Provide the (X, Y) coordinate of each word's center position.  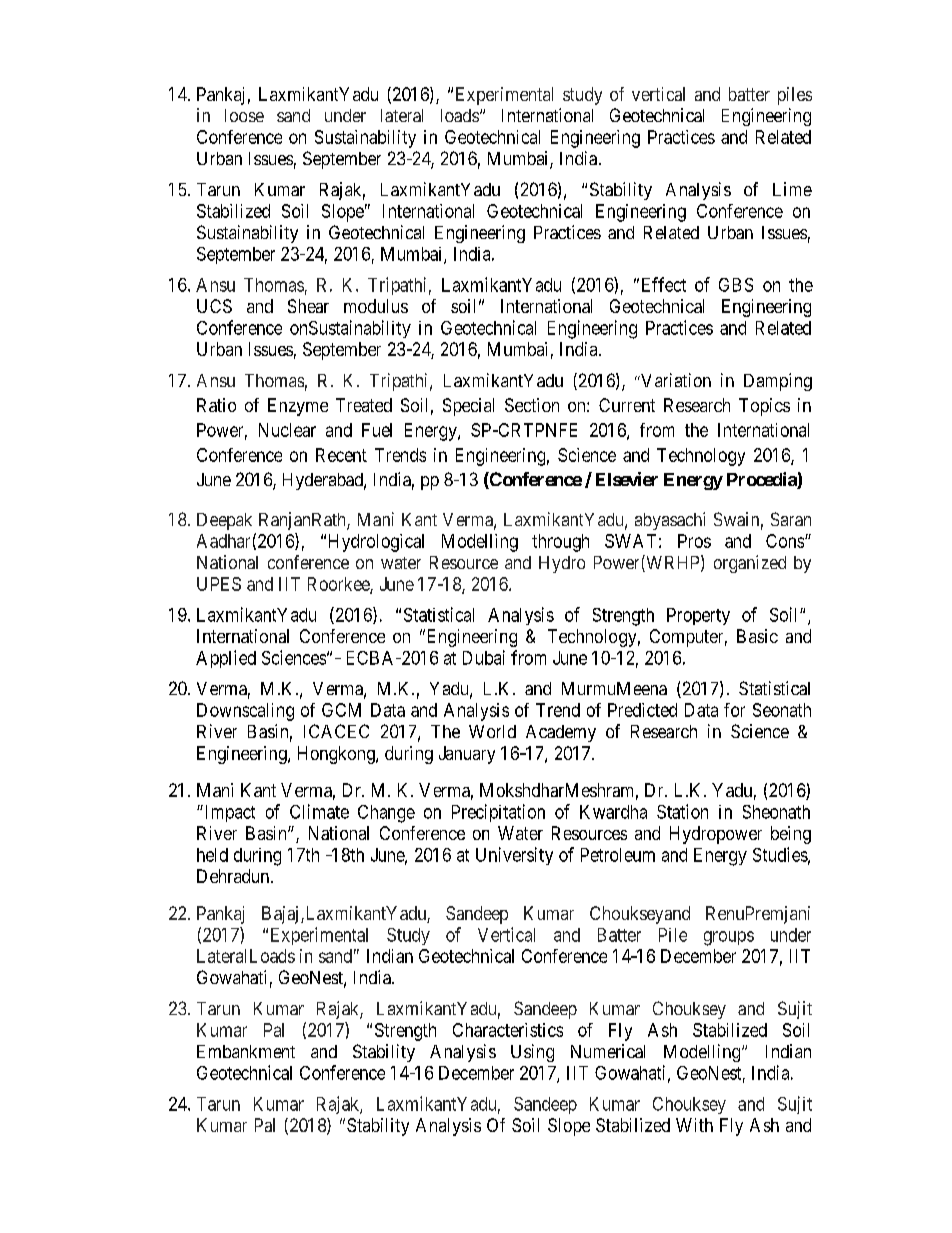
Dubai (484, 657)
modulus (376, 306)
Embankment (246, 1051)
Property (698, 616)
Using (532, 1053)
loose (244, 115)
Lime (792, 189)
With (694, 1125)
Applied (226, 659)
